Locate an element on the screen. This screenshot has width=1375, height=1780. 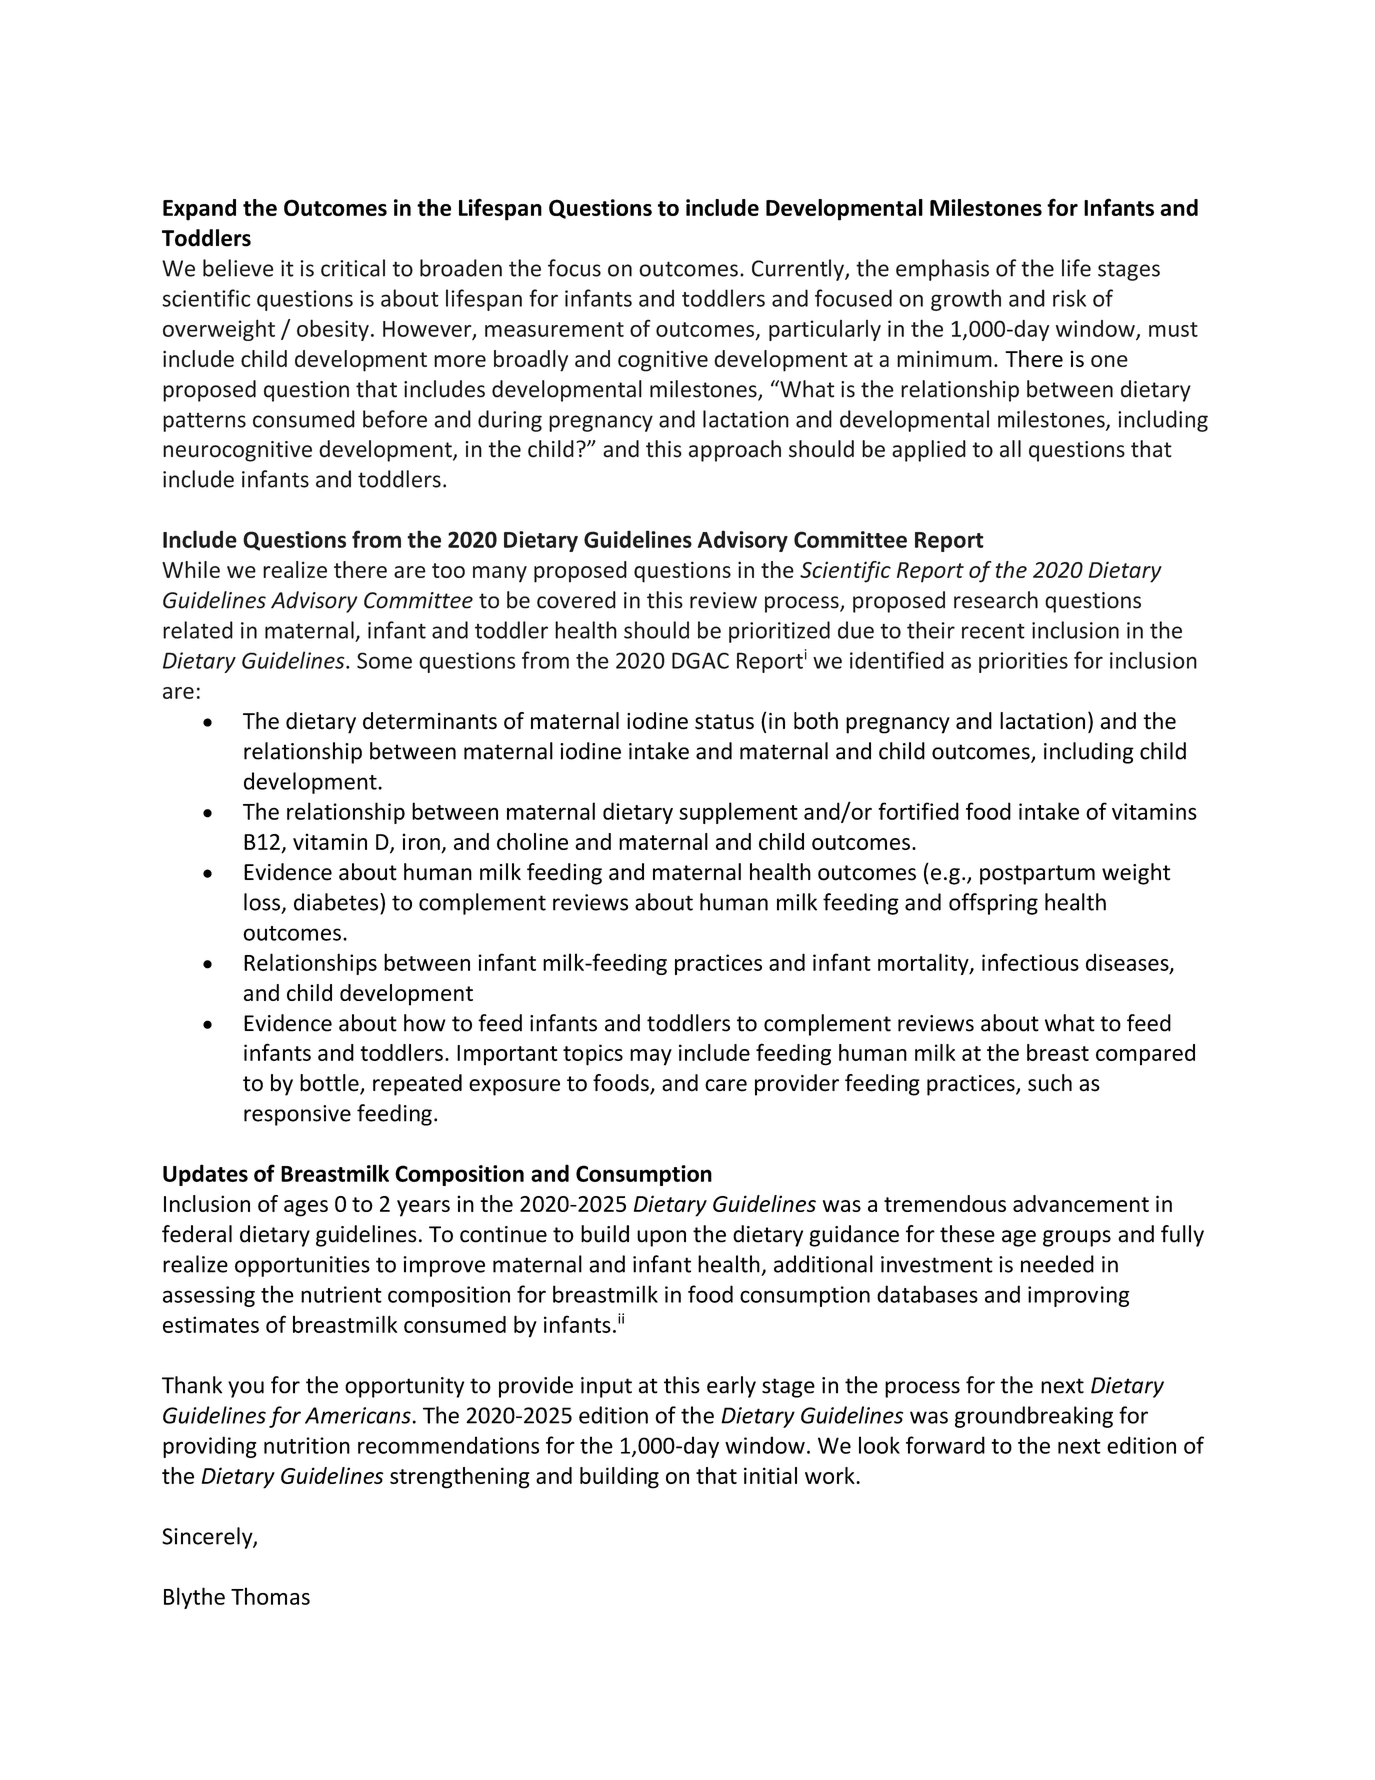
status is located at coordinates (724, 722).
